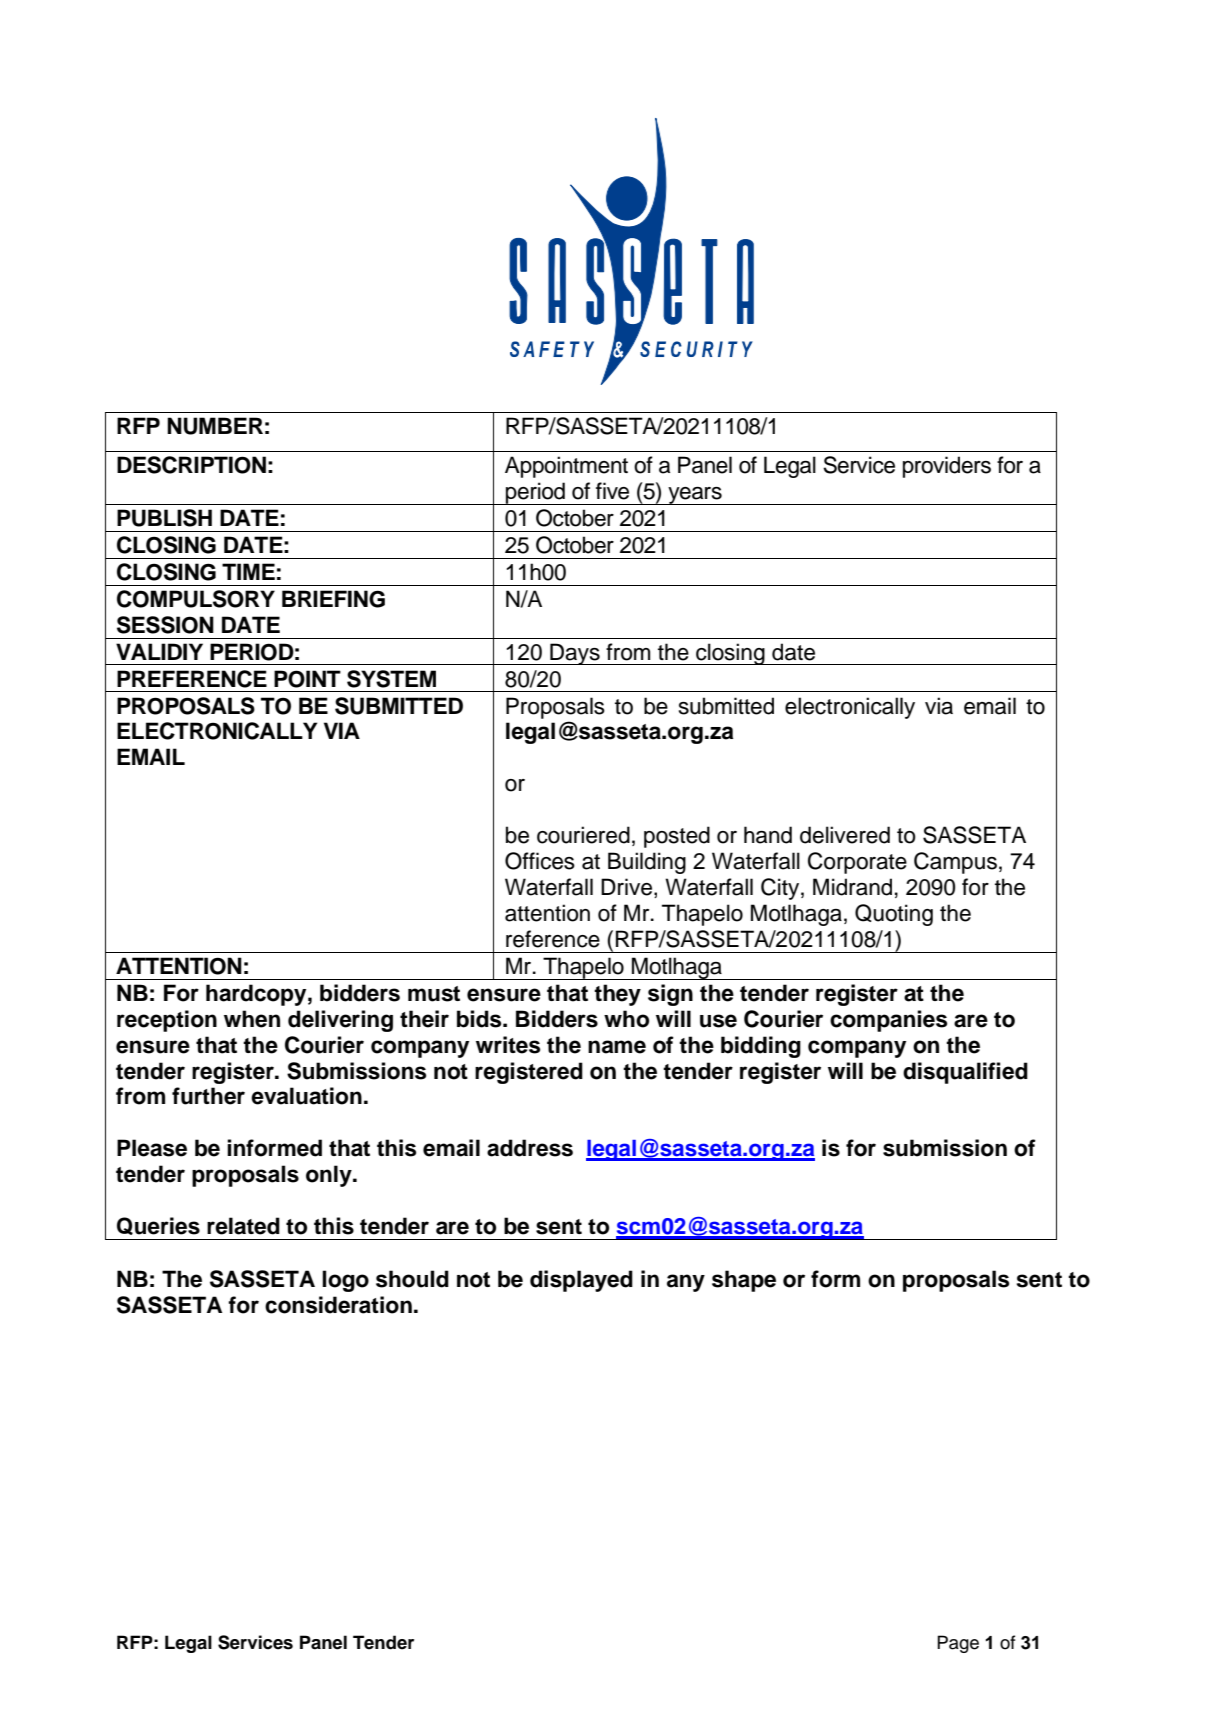 The image size is (1220, 1725). I want to click on companies, so click(888, 1021).
